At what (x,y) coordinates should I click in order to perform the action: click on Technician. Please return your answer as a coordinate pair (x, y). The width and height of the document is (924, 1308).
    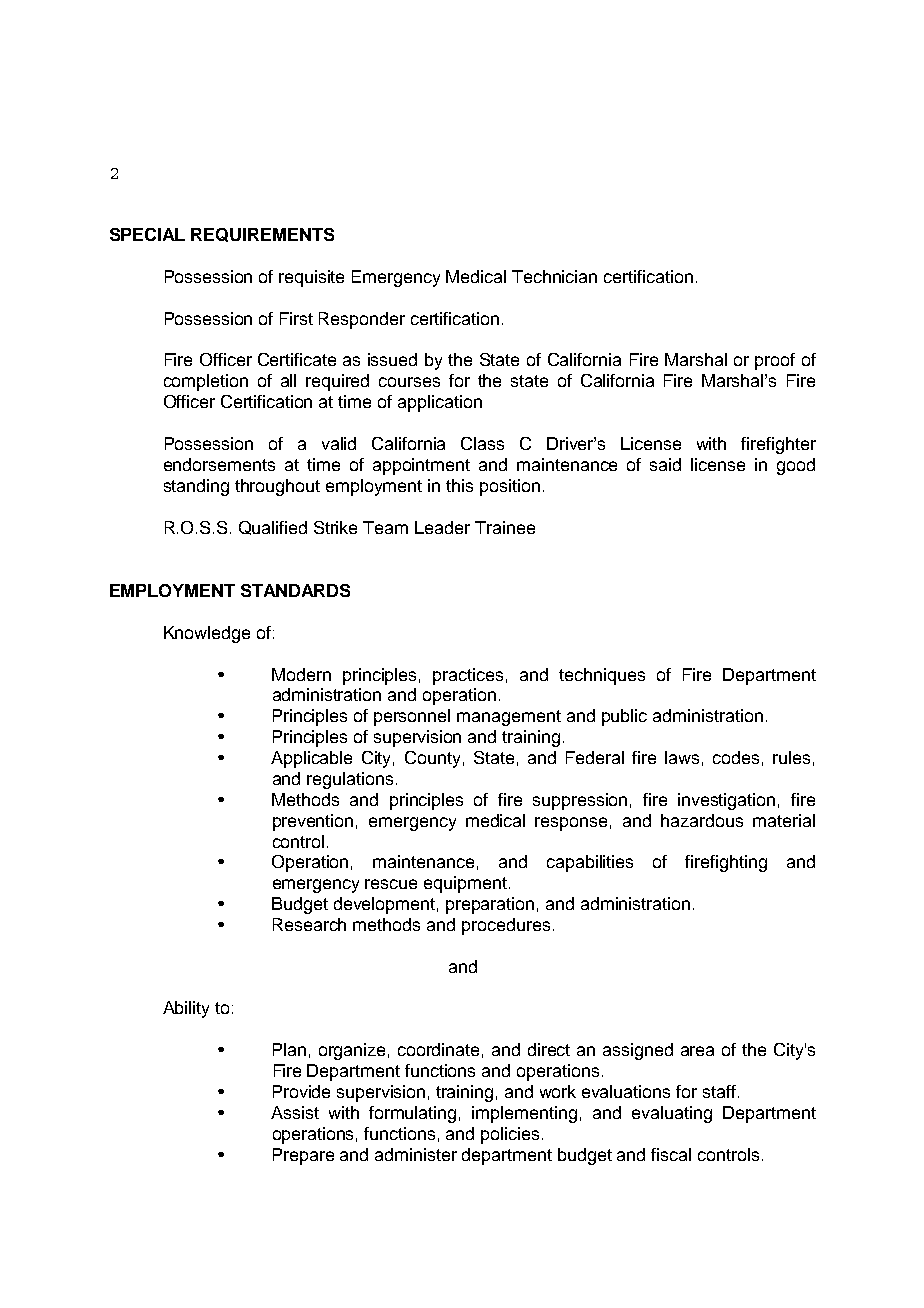
    Looking at the image, I should click on (554, 276).
